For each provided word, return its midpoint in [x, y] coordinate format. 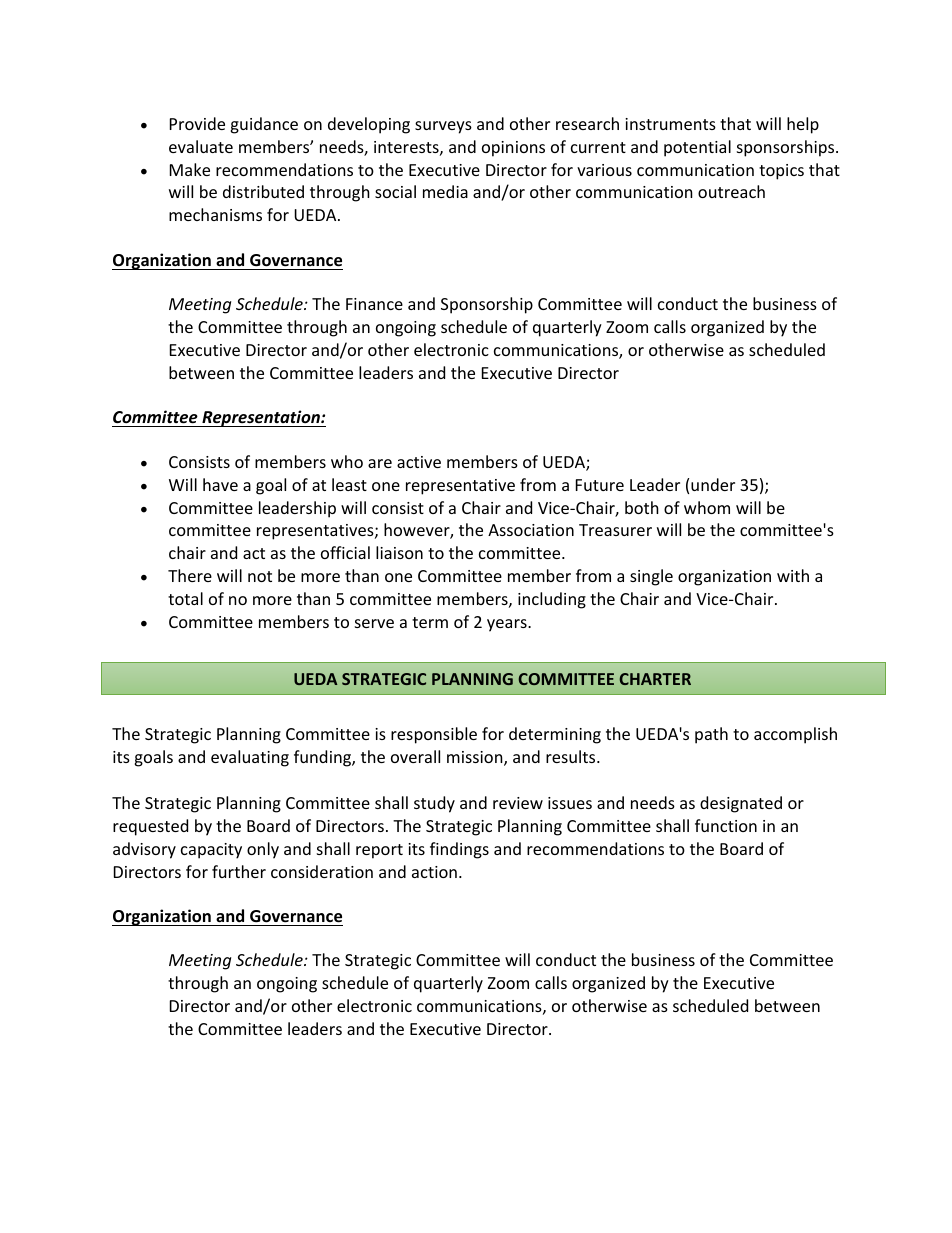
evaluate [201, 146]
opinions [513, 149]
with [793, 575]
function [726, 825]
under [713, 484]
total [185, 598]
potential [697, 148]
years [508, 625]
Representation [261, 418]
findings [459, 850]
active [419, 462]
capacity [211, 851]
